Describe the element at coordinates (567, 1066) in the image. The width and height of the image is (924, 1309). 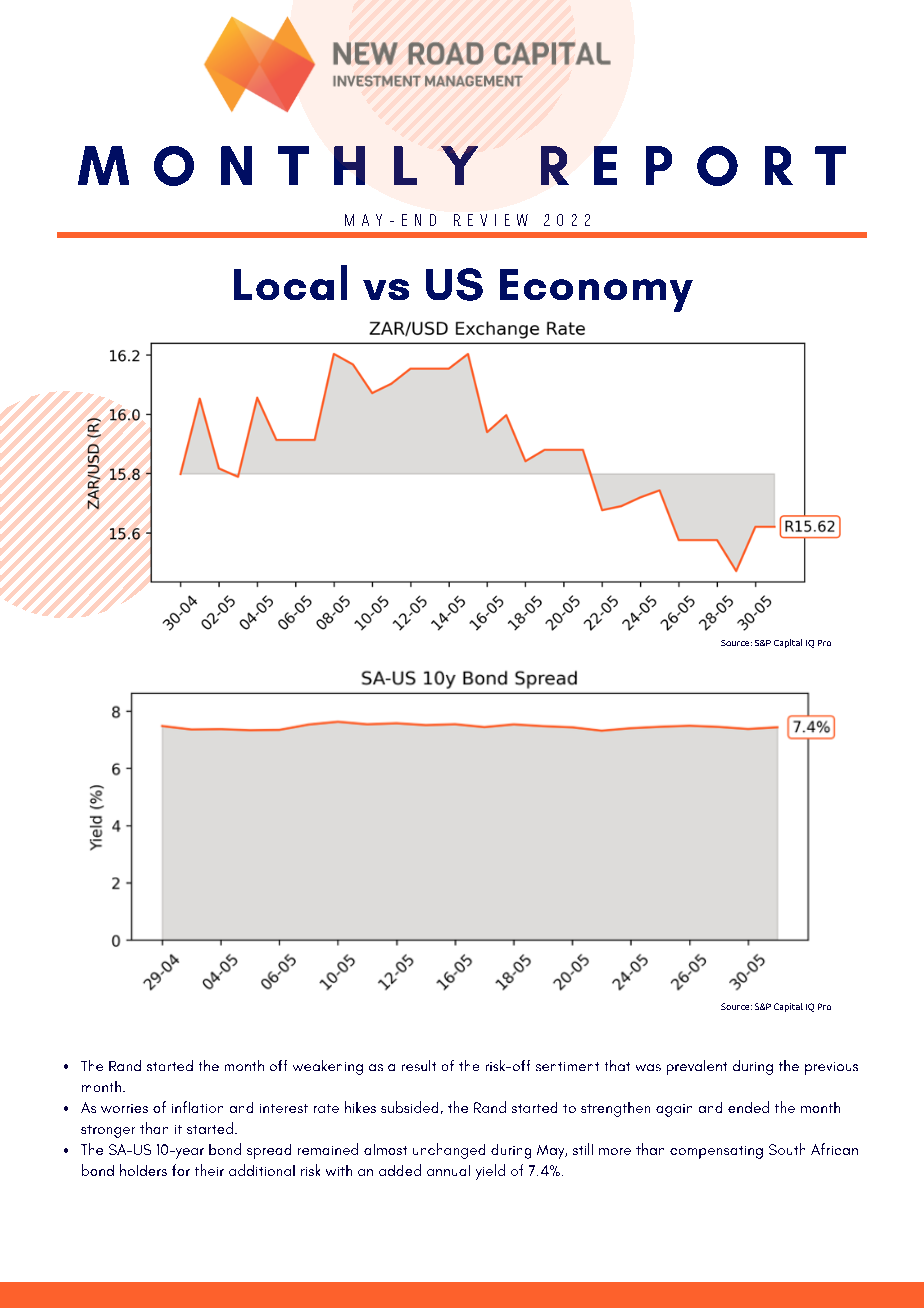
I see `sentiment` at that location.
